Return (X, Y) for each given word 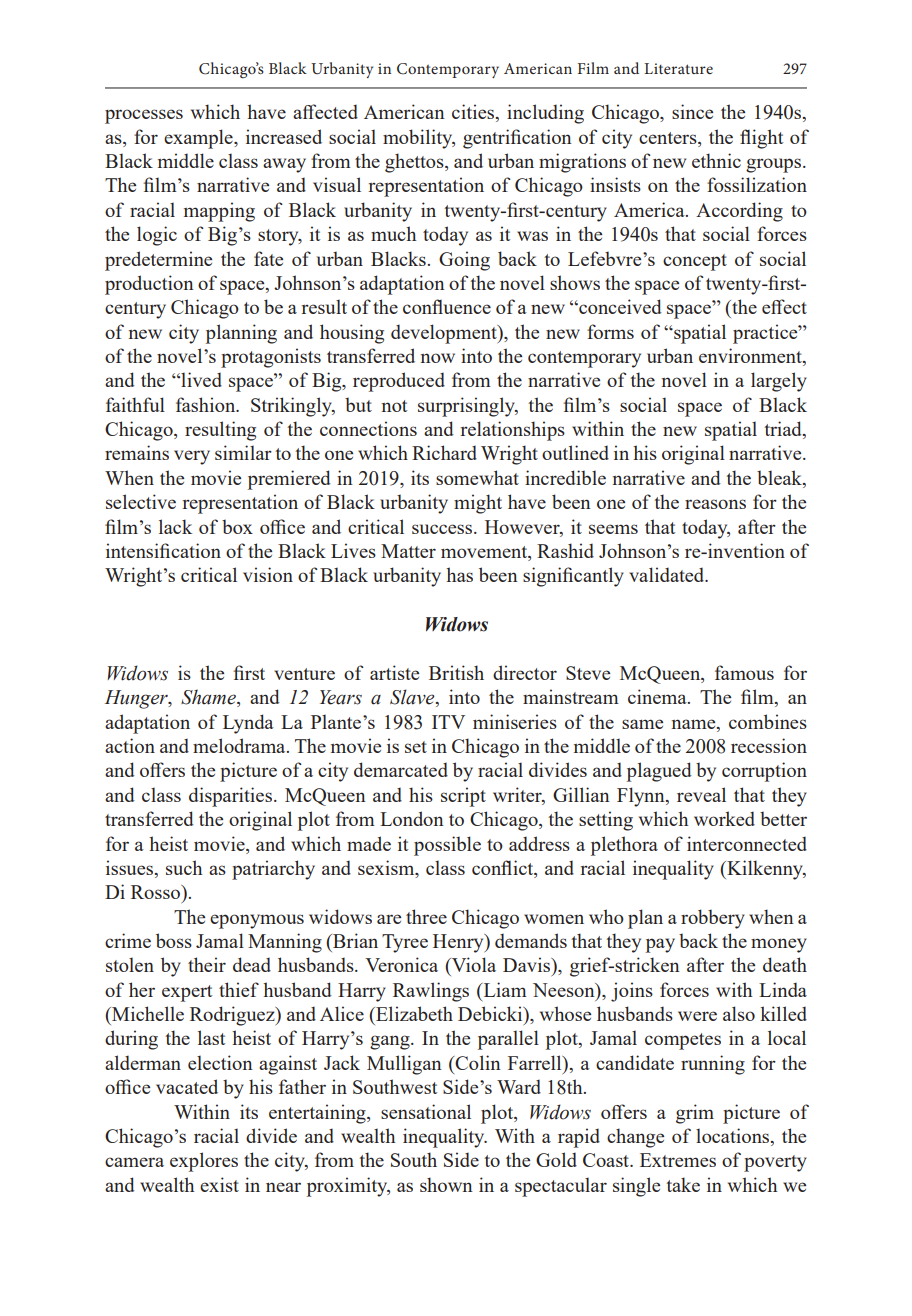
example (199, 139)
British (456, 672)
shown (446, 1184)
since (692, 111)
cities (474, 113)
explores (204, 1162)
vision (268, 574)
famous (744, 672)
